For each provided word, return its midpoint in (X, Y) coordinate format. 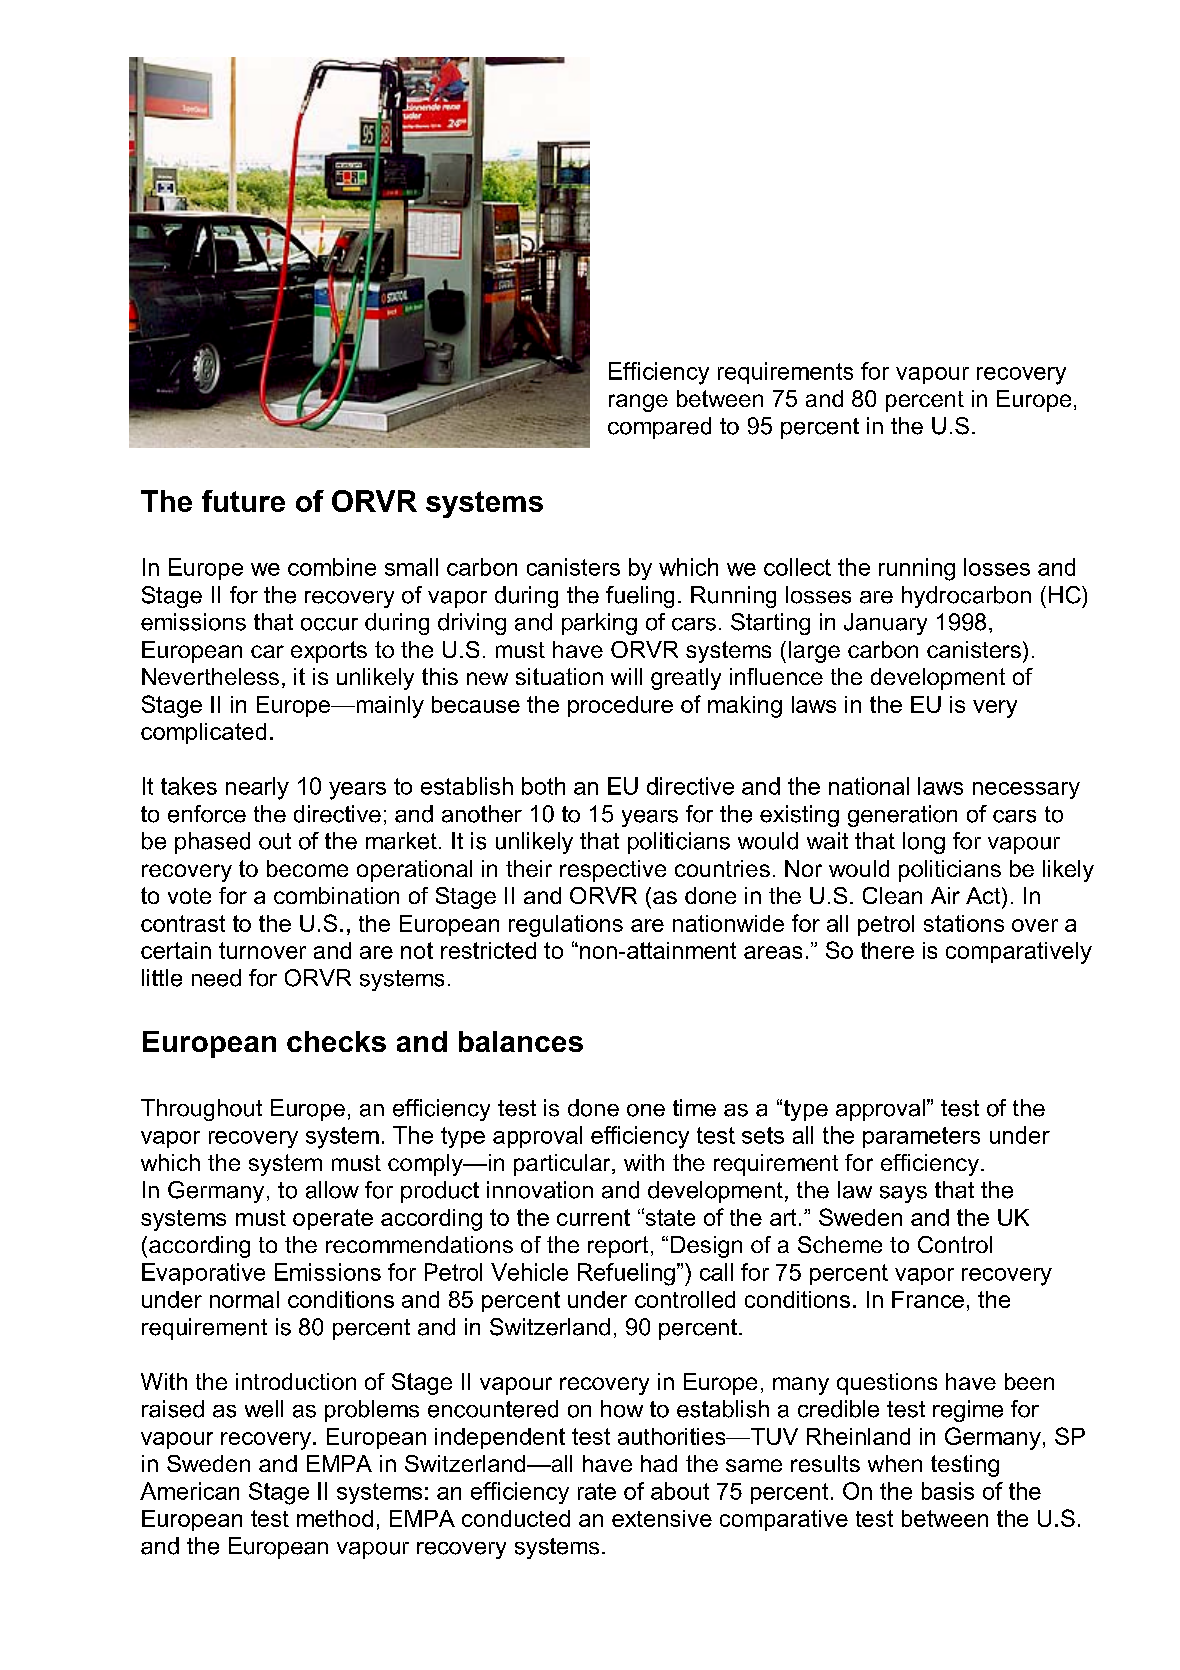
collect (797, 567)
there (887, 950)
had (659, 1463)
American (189, 1491)
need (216, 978)
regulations (566, 926)
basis (948, 1491)
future (243, 501)
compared (659, 428)
